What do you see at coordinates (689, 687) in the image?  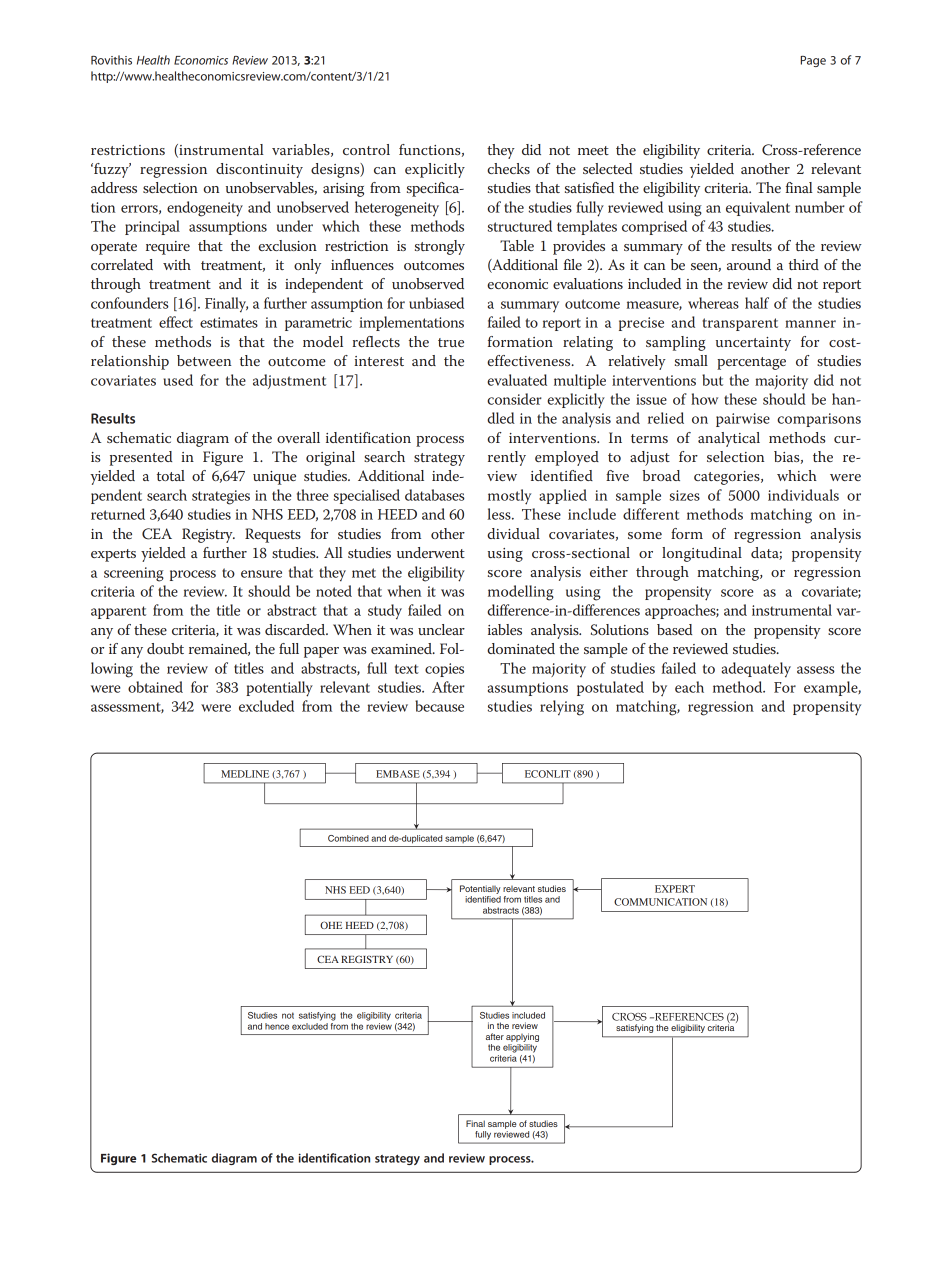 I see `each` at bounding box center [689, 687].
